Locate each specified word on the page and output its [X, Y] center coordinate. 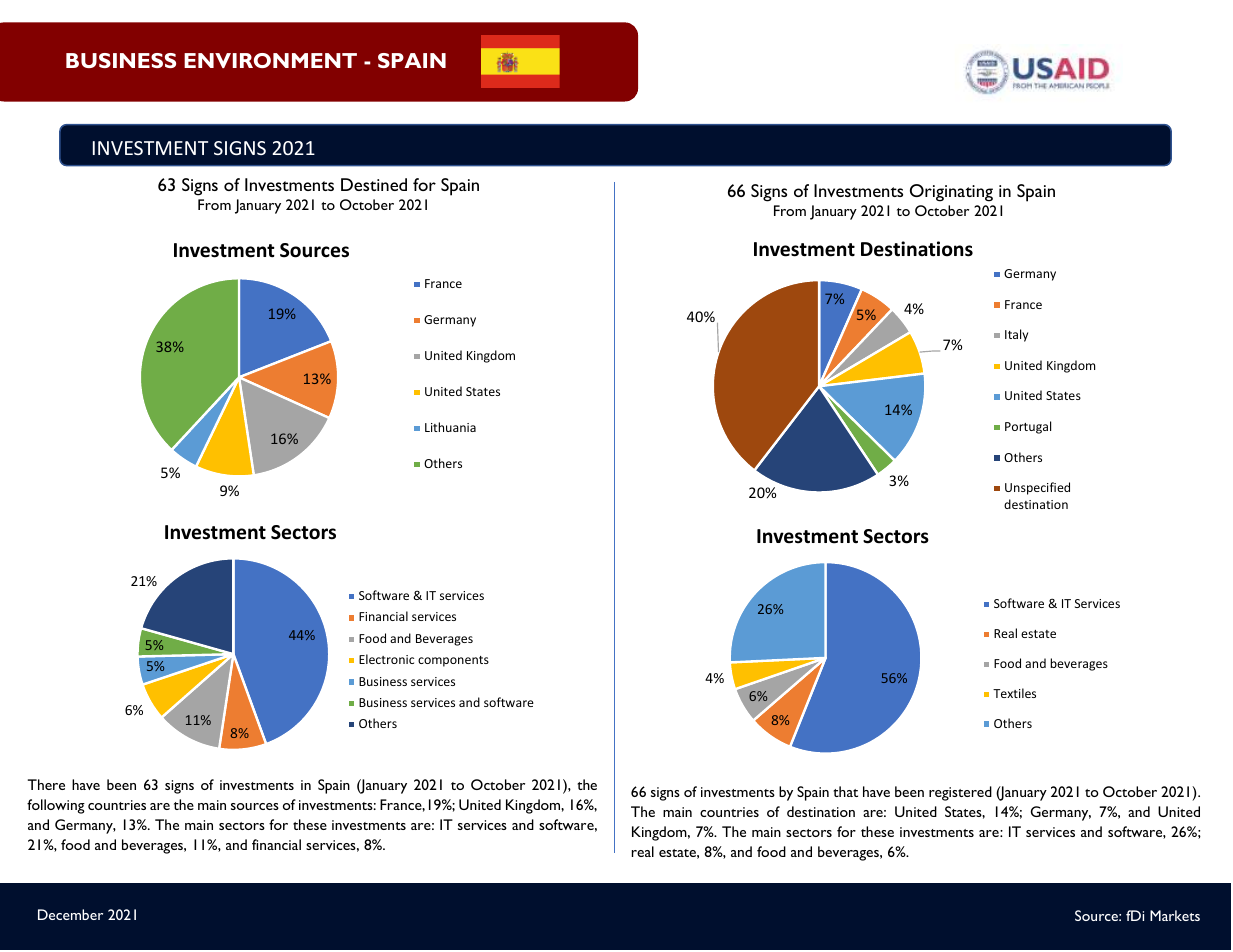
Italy [1016, 335]
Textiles [1014, 693]
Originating [951, 193]
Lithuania [450, 427]
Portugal [1028, 427]
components [453, 661]
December [70, 914]
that [845, 791]
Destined [374, 184]
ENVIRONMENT [270, 60]
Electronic [386, 659]
